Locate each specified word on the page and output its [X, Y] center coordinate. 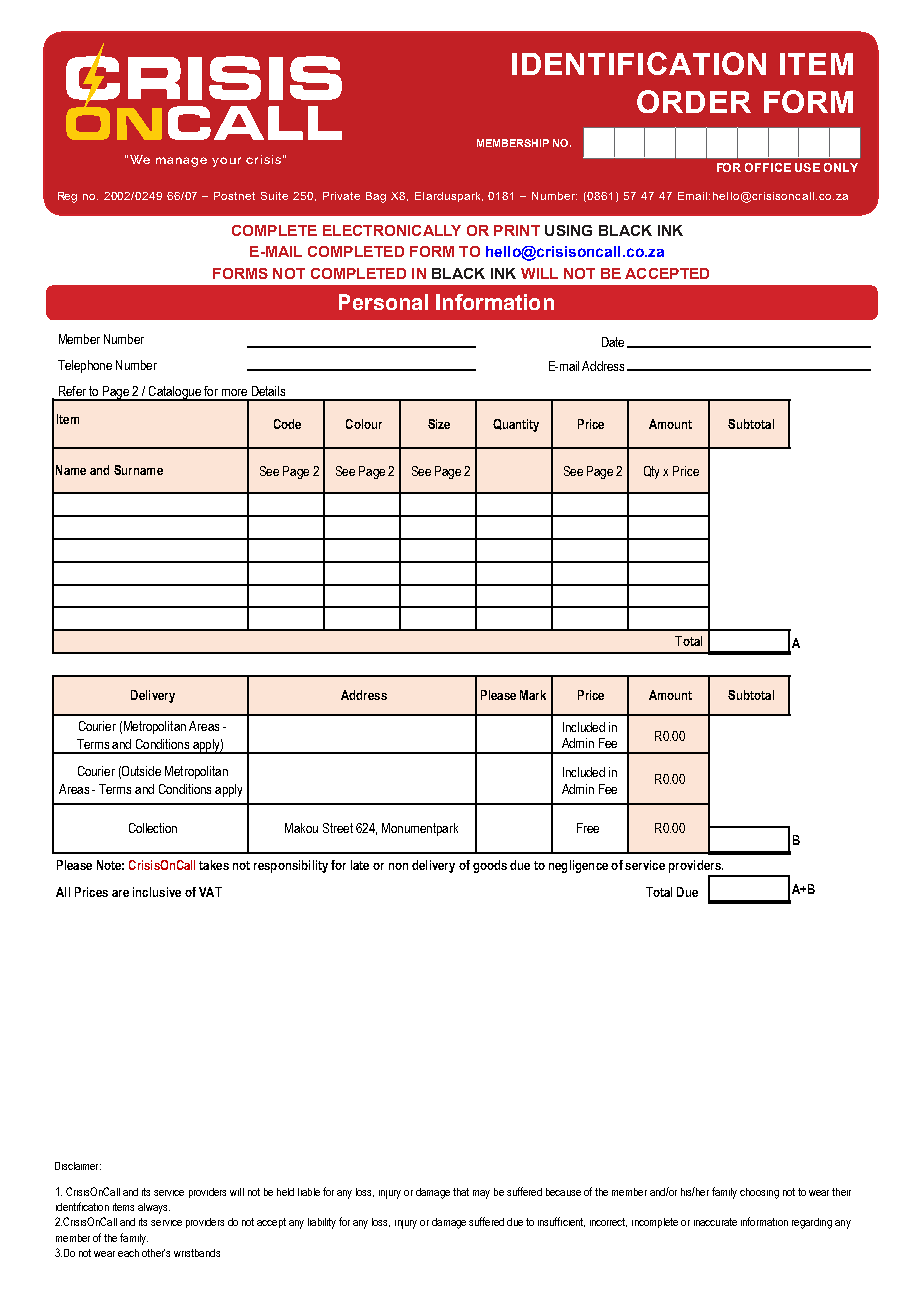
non [398, 866]
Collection [153, 828]
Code [287, 424]
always [154, 1208]
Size [439, 424]
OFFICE [768, 167]
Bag [376, 197]
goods [490, 866]
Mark [533, 695]
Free [588, 828]
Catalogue [174, 393]
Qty [651, 472]
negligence [578, 866]
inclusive [157, 892]
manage [181, 162]
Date [613, 342]
